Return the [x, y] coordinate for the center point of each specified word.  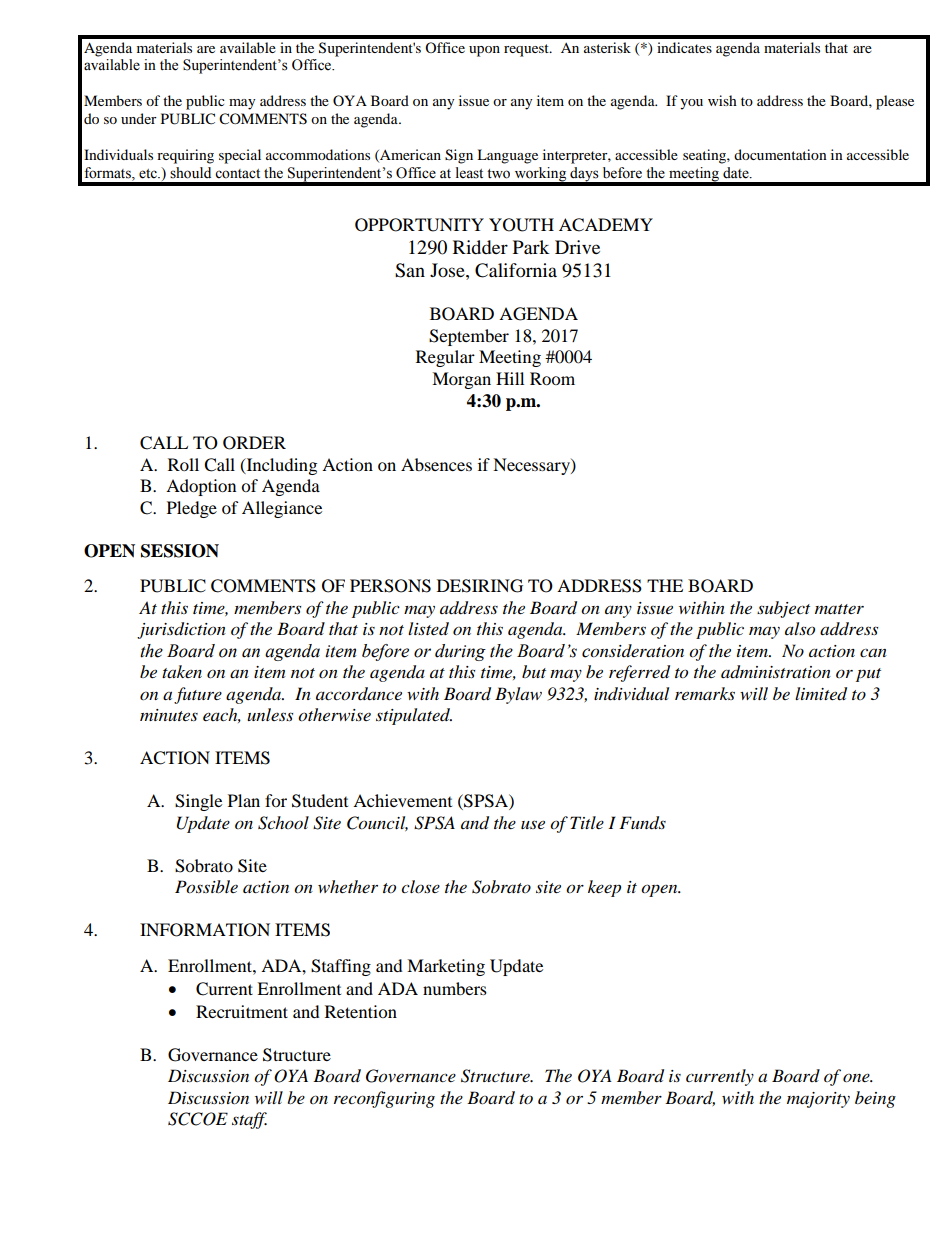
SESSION [180, 551]
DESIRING [480, 586]
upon [484, 51]
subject [783, 609]
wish [722, 100]
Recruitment [242, 1011]
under [139, 118]
